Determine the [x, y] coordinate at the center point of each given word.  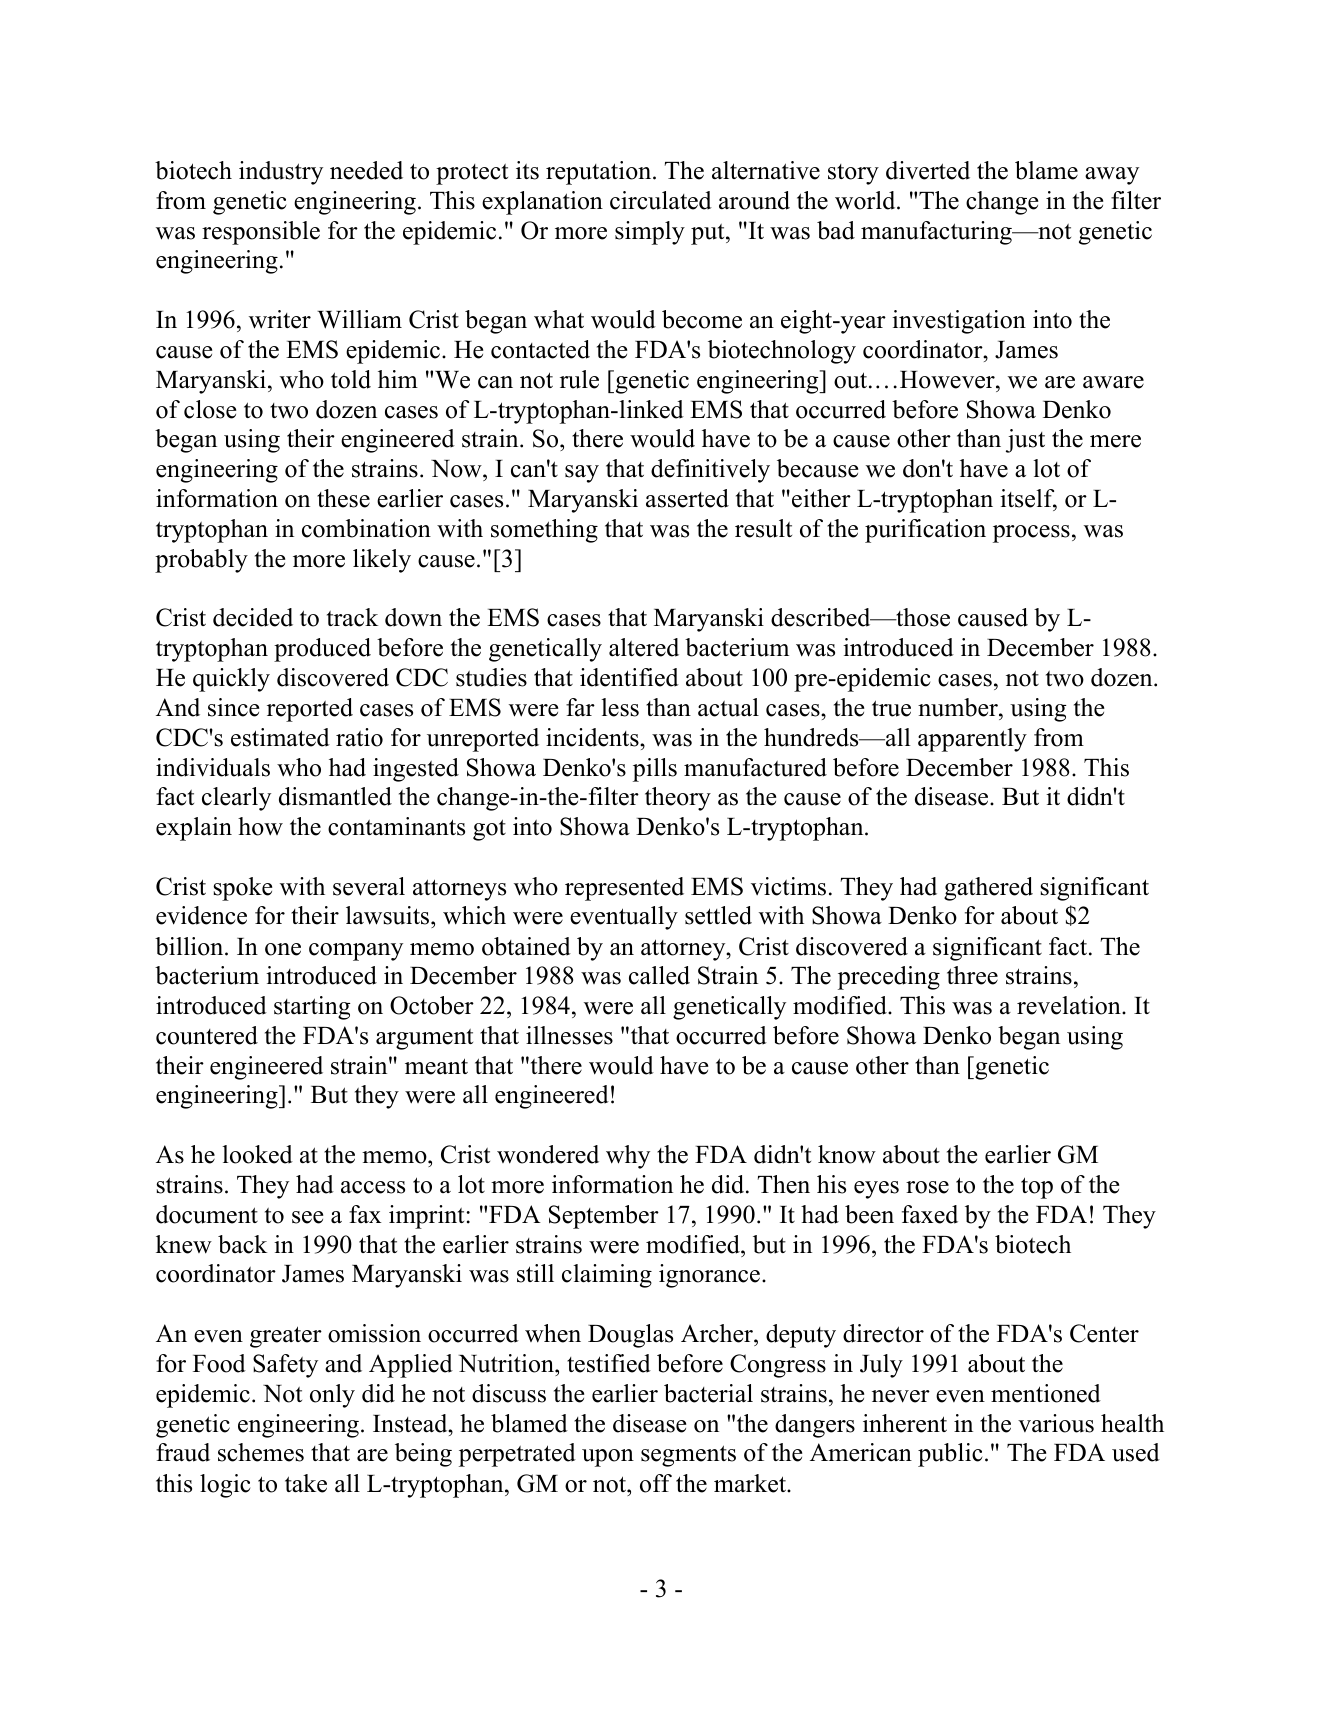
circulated [661, 200]
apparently [972, 740]
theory [678, 799]
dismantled [335, 796]
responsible [261, 233]
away [1112, 176]
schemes [261, 1452]
